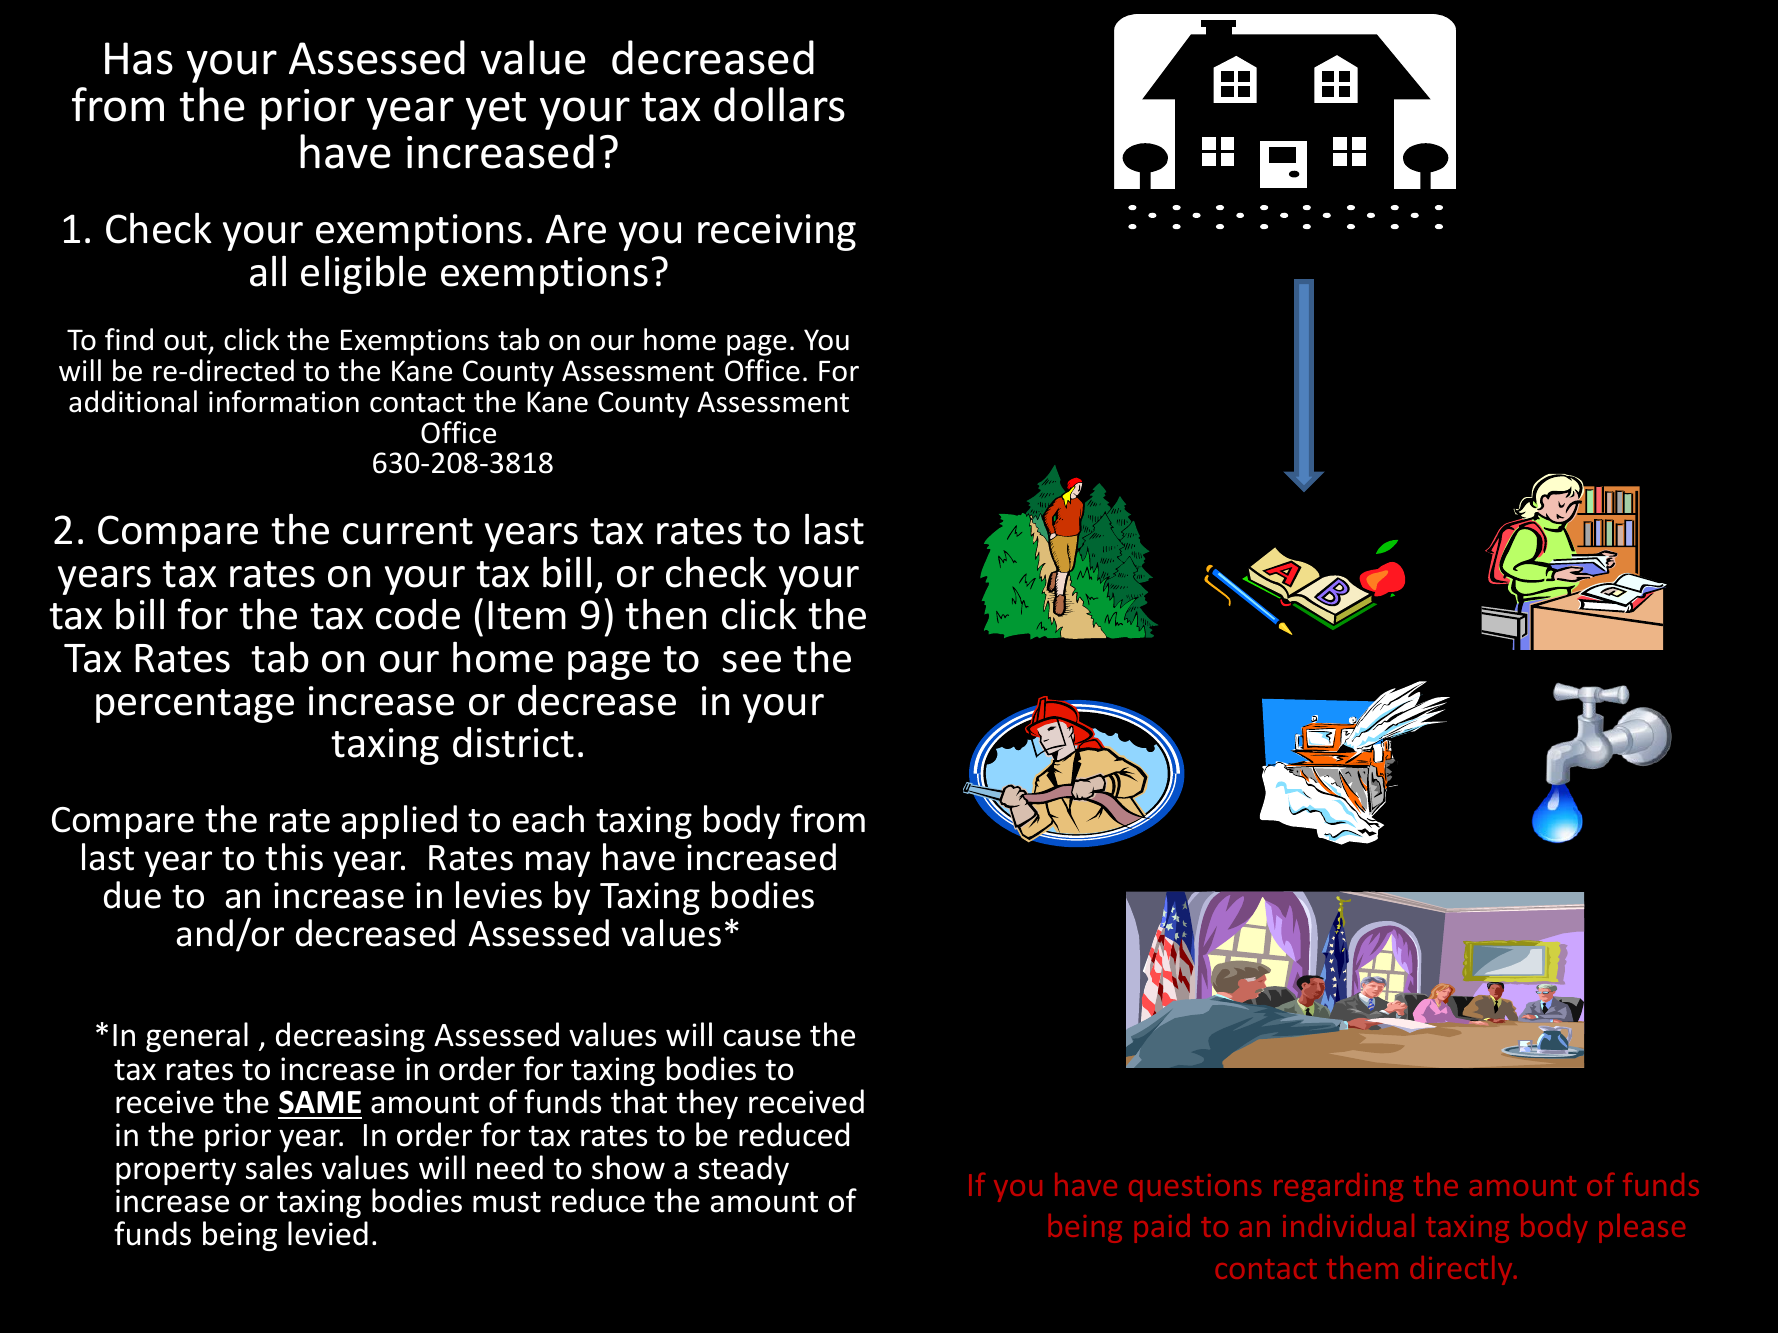  What do you see at coordinates (195, 706) in the screenshot?
I see `percentage` at bounding box center [195, 706].
